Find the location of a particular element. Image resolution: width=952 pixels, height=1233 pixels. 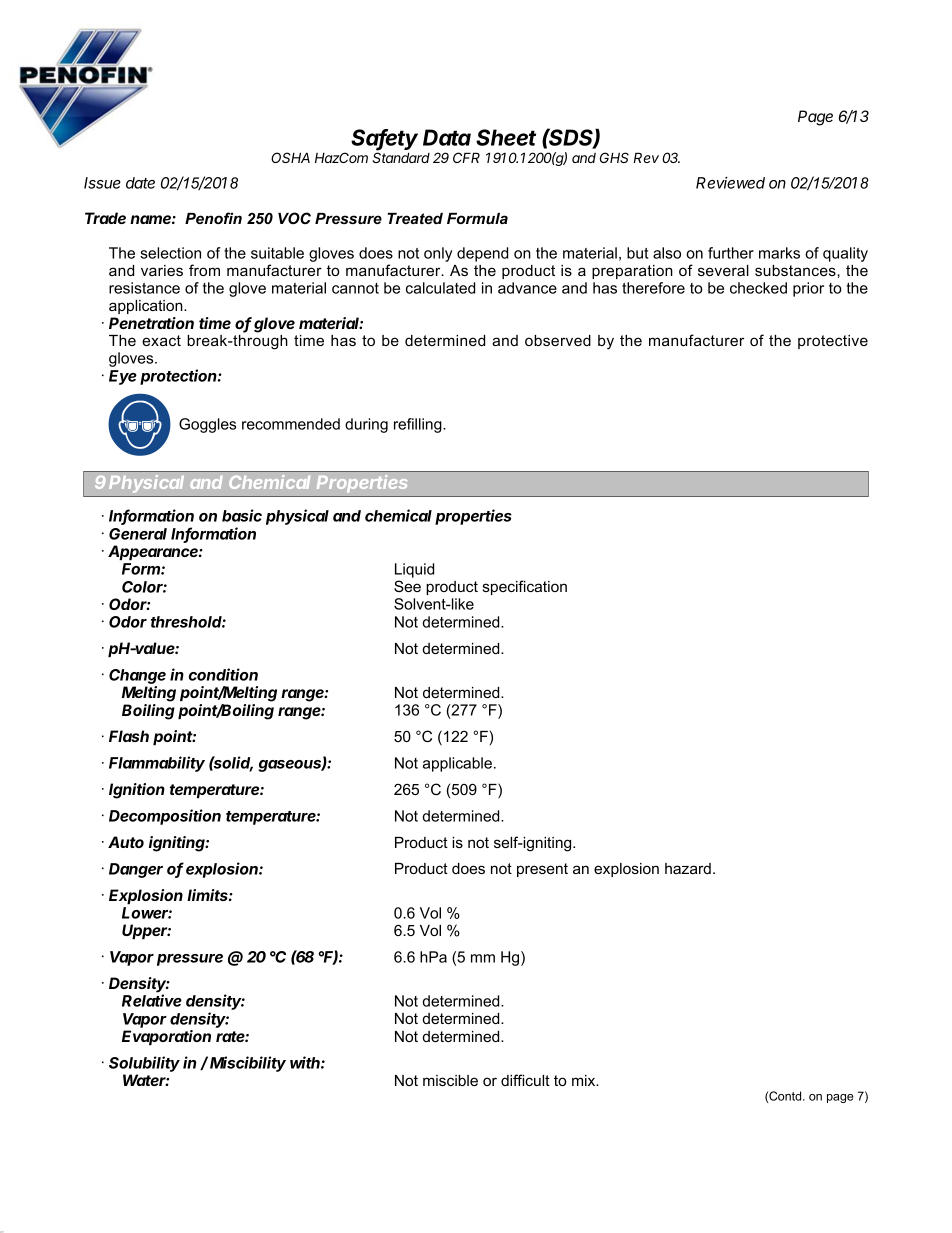

Solubility is located at coordinates (144, 1064).
